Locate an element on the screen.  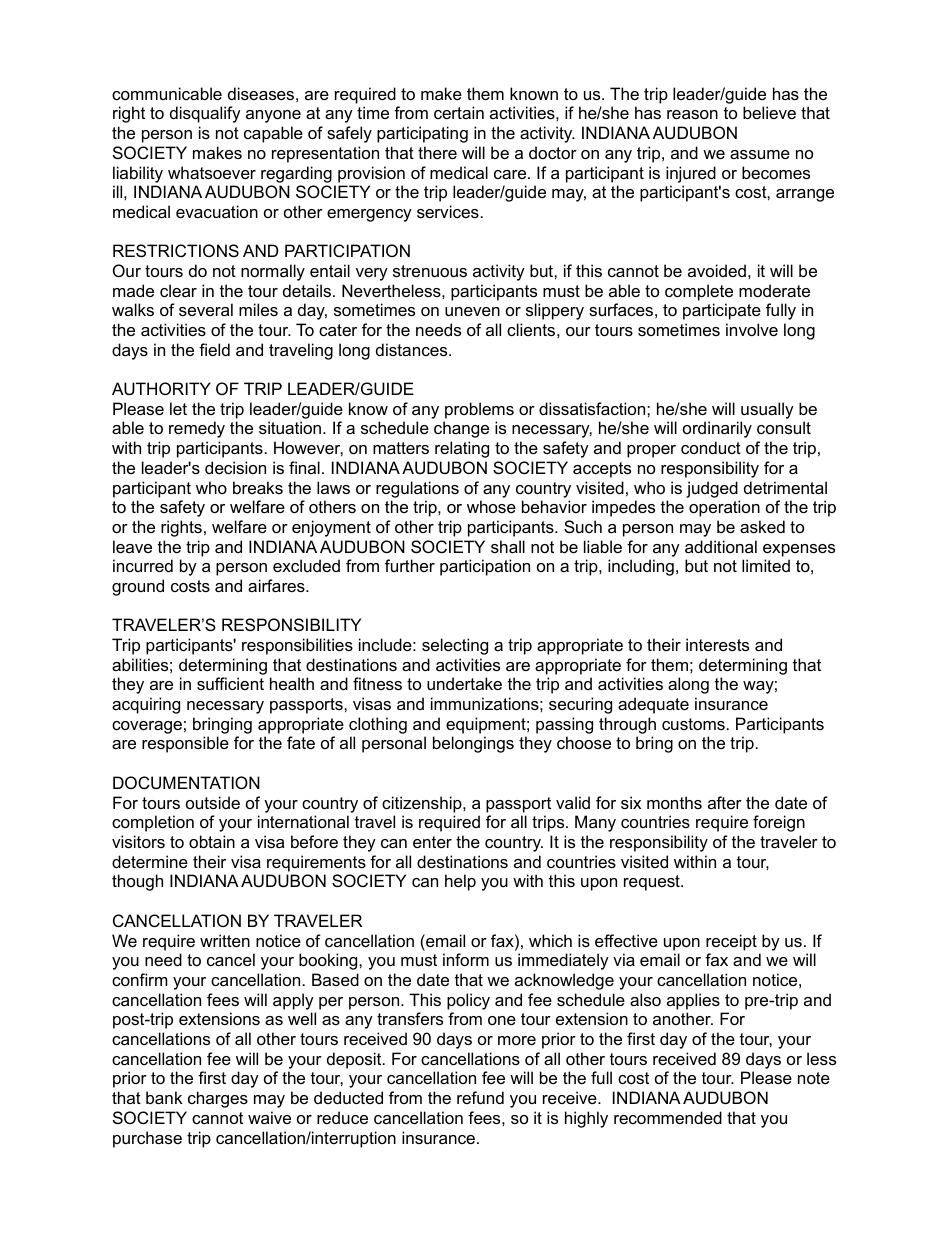
refund is located at coordinates (480, 1097).
